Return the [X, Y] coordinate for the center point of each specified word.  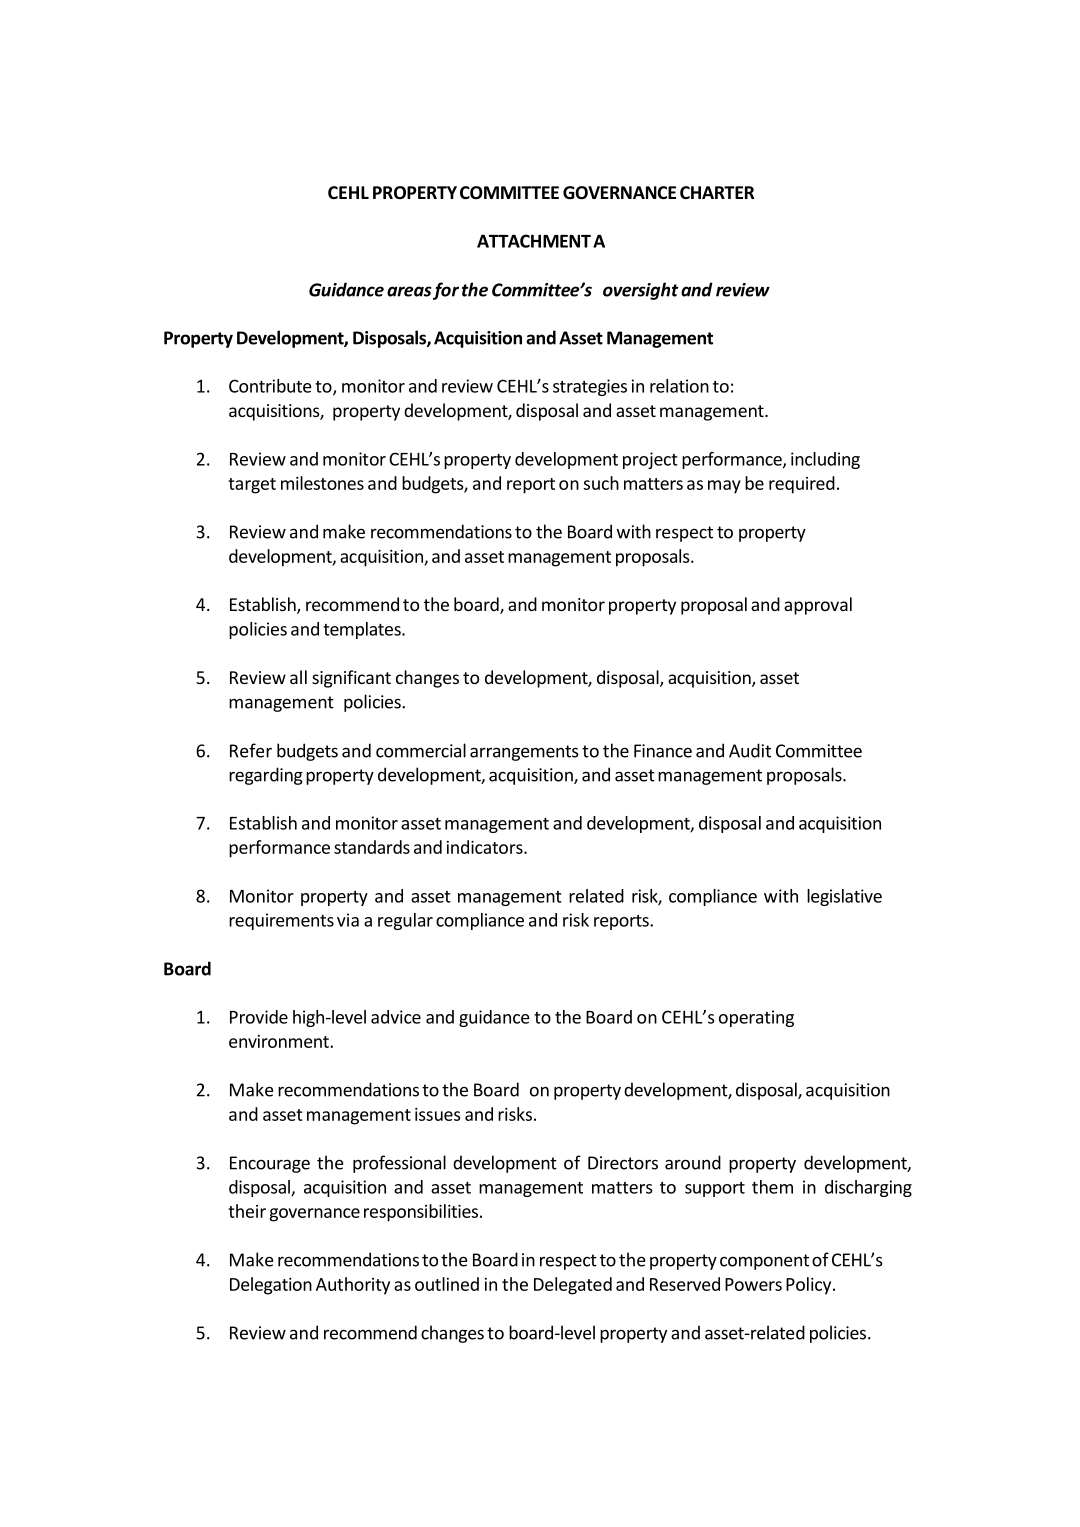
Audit [750, 750]
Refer [251, 750]
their [247, 1211]
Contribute [270, 386]
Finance [663, 751]
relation [679, 386]
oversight [641, 291]
